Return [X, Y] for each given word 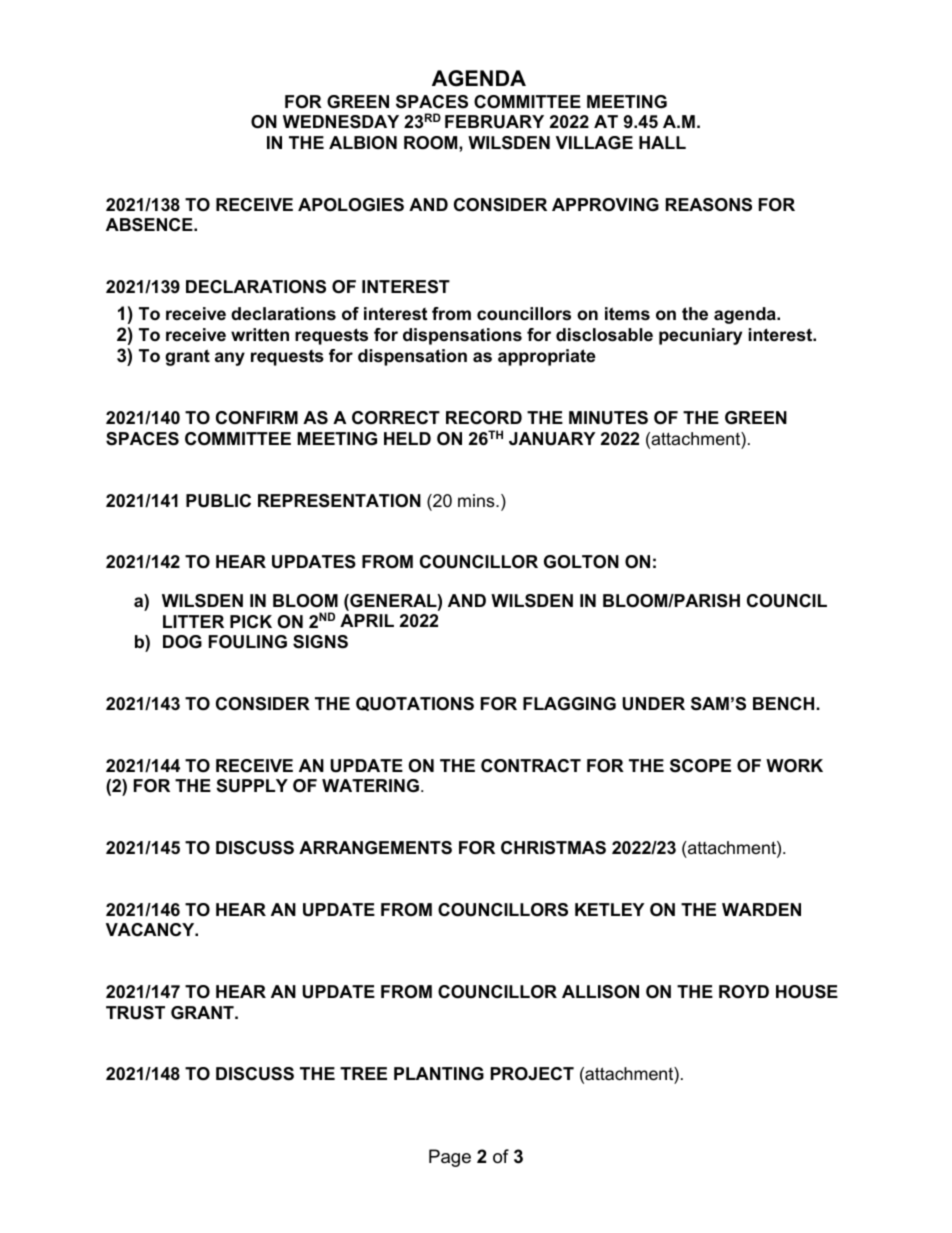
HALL [662, 142]
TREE [363, 1073]
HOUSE [807, 992]
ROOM [432, 143]
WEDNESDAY [341, 122]
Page [450, 1158]
